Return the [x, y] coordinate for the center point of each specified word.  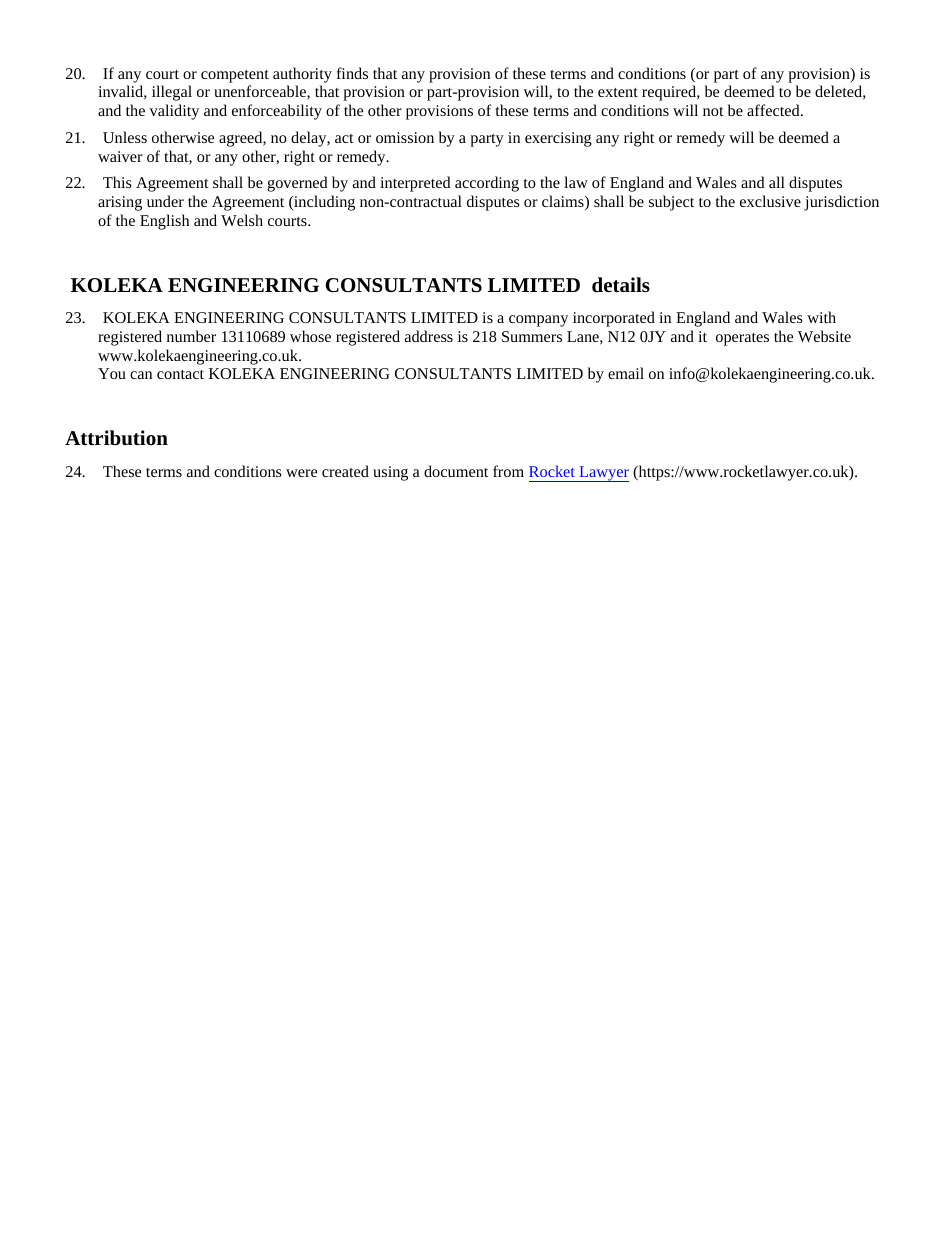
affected [774, 110]
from [508, 471]
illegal [172, 93]
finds [352, 73]
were [301, 473]
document [456, 471]
